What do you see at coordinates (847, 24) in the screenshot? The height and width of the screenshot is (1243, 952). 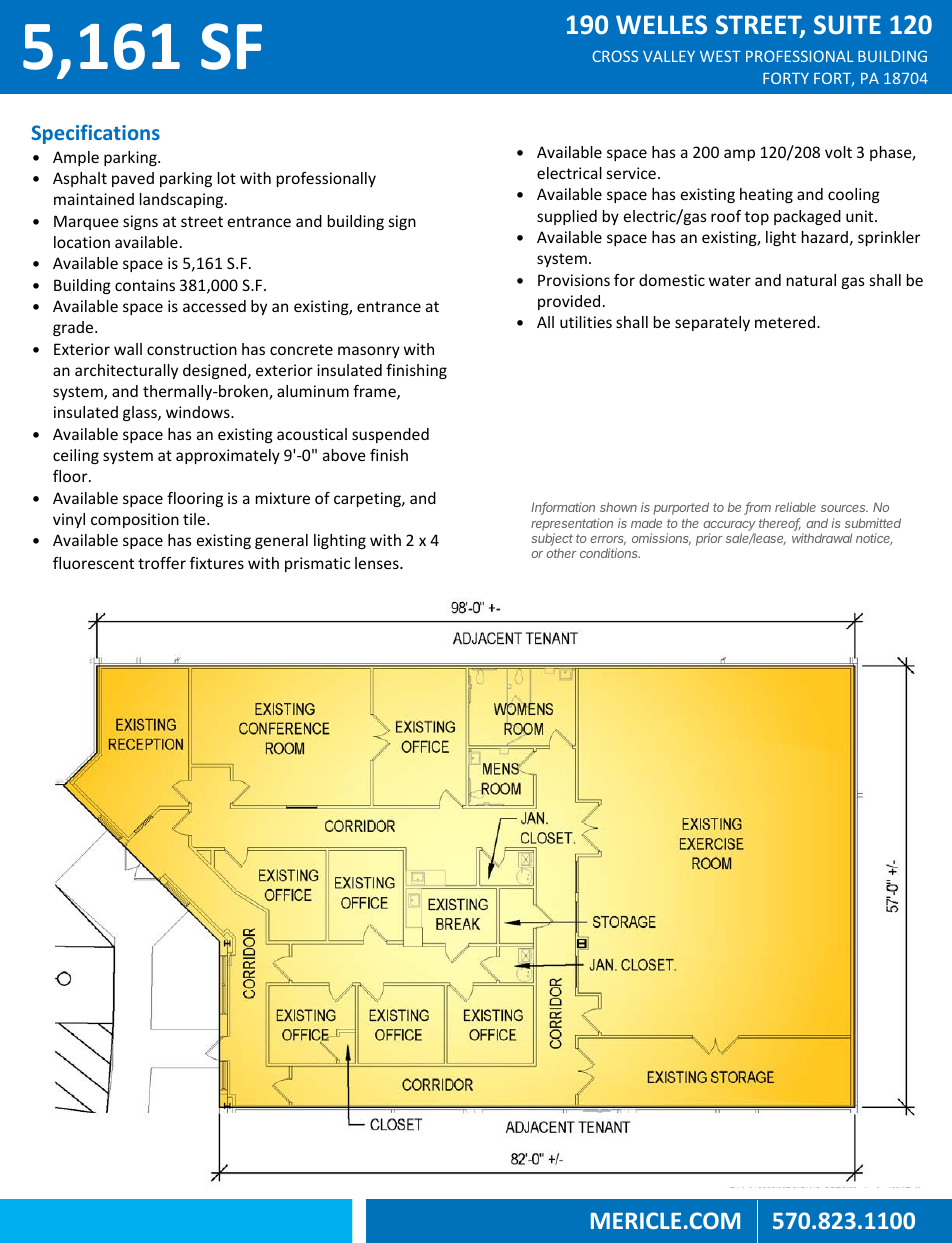 I see `SUITE` at bounding box center [847, 24].
